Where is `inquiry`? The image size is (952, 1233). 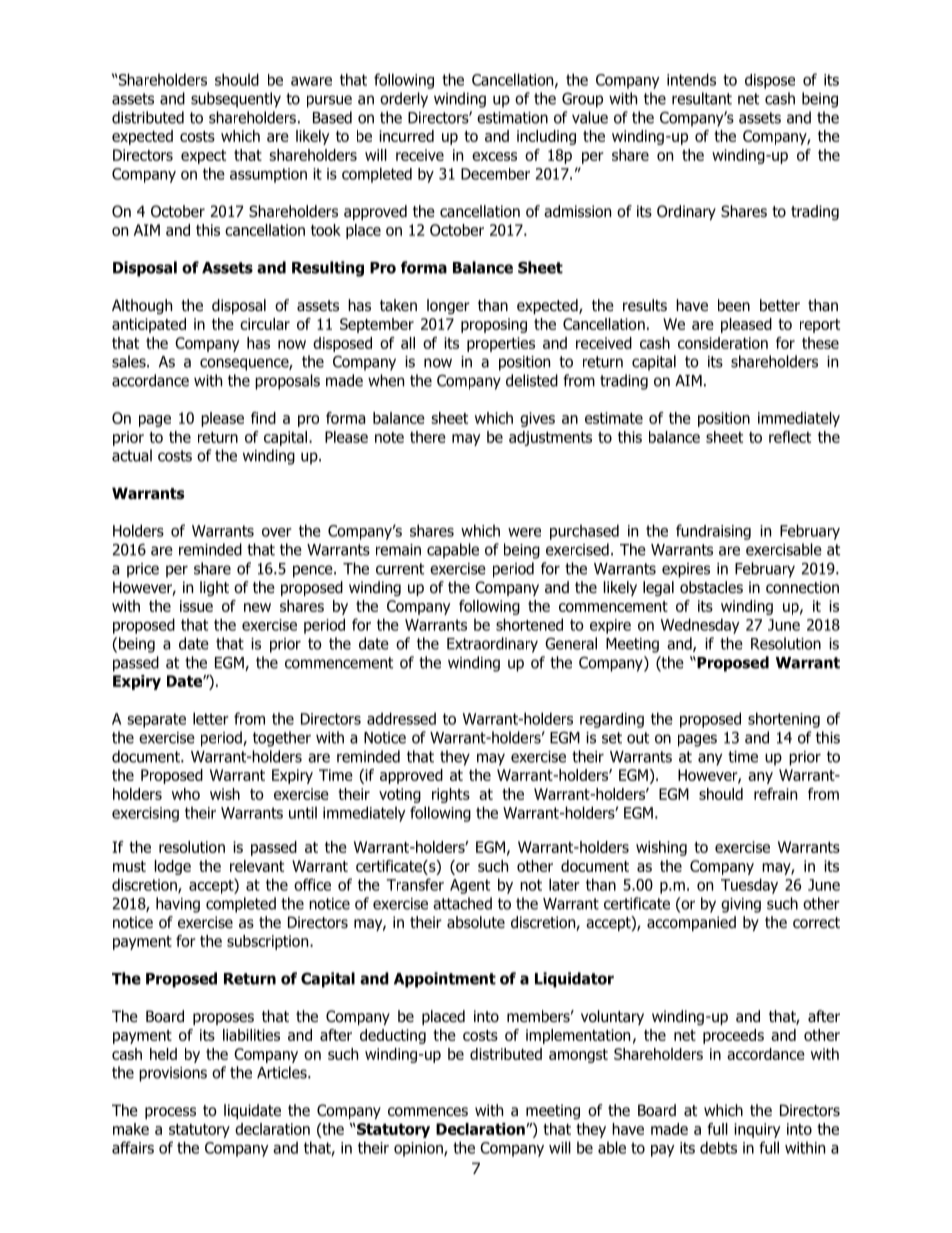
inquiry is located at coordinates (757, 1130).
